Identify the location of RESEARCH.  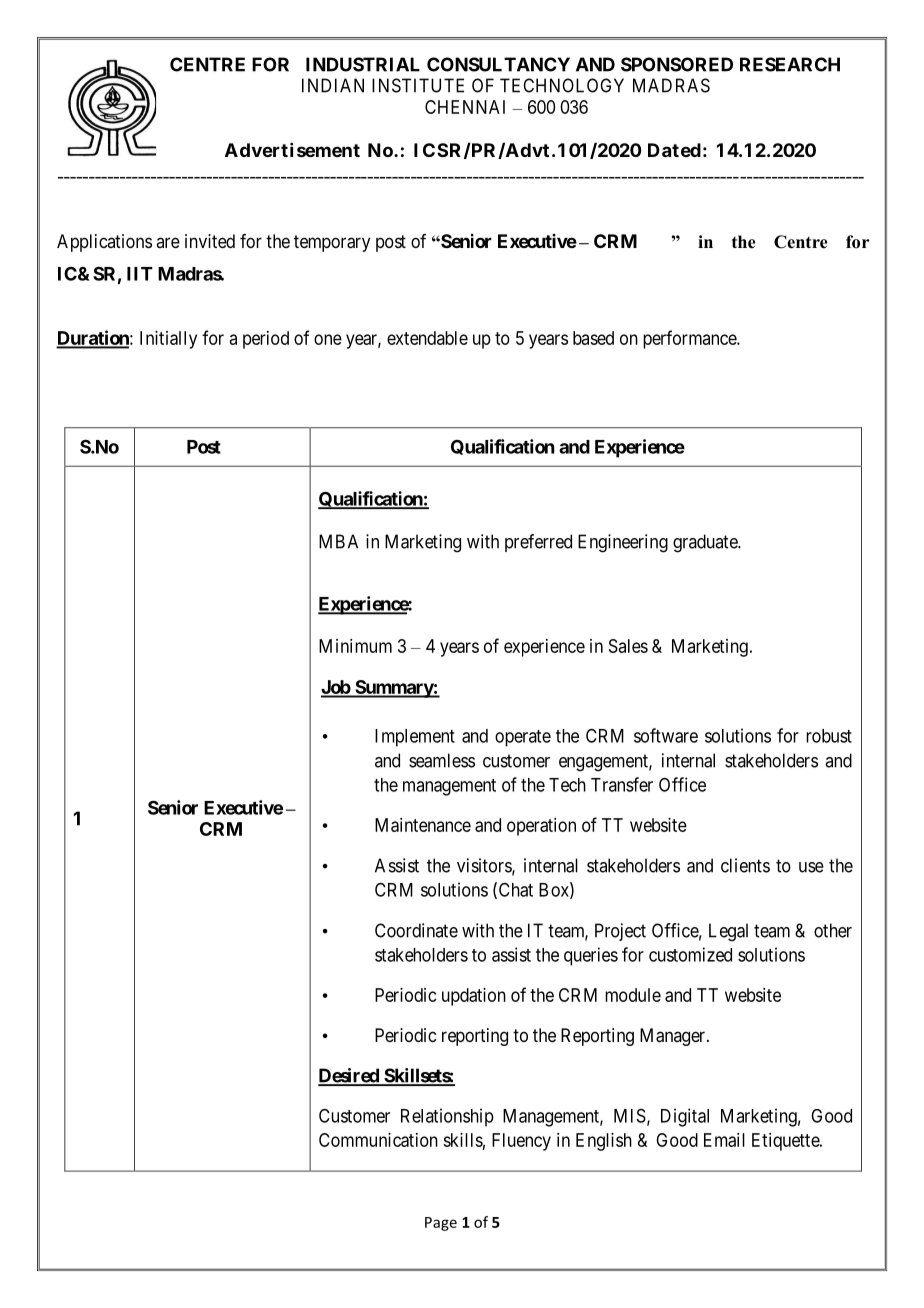
(790, 64).
